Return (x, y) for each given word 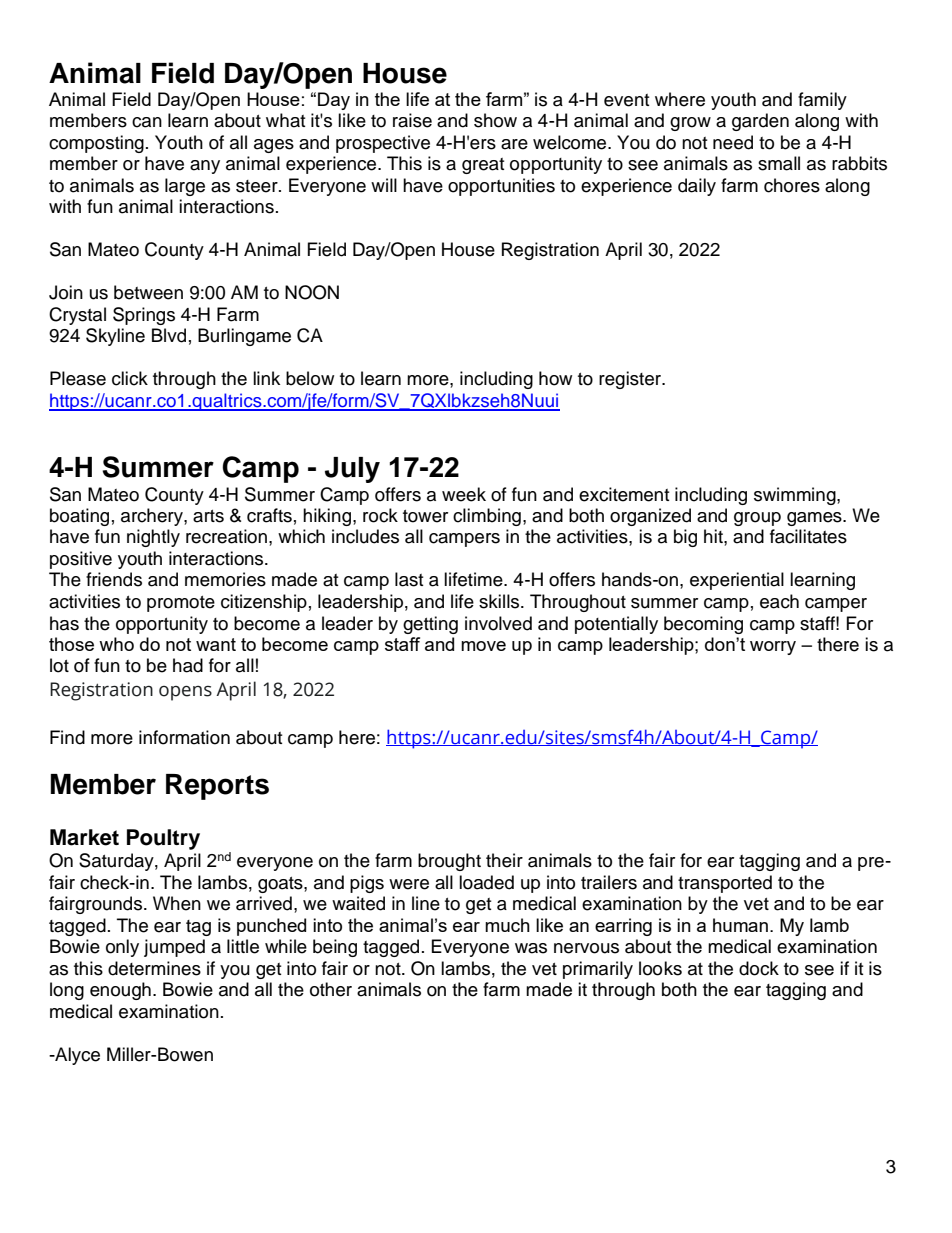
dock (759, 968)
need (733, 142)
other (331, 989)
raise (412, 120)
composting (96, 144)
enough (120, 991)
